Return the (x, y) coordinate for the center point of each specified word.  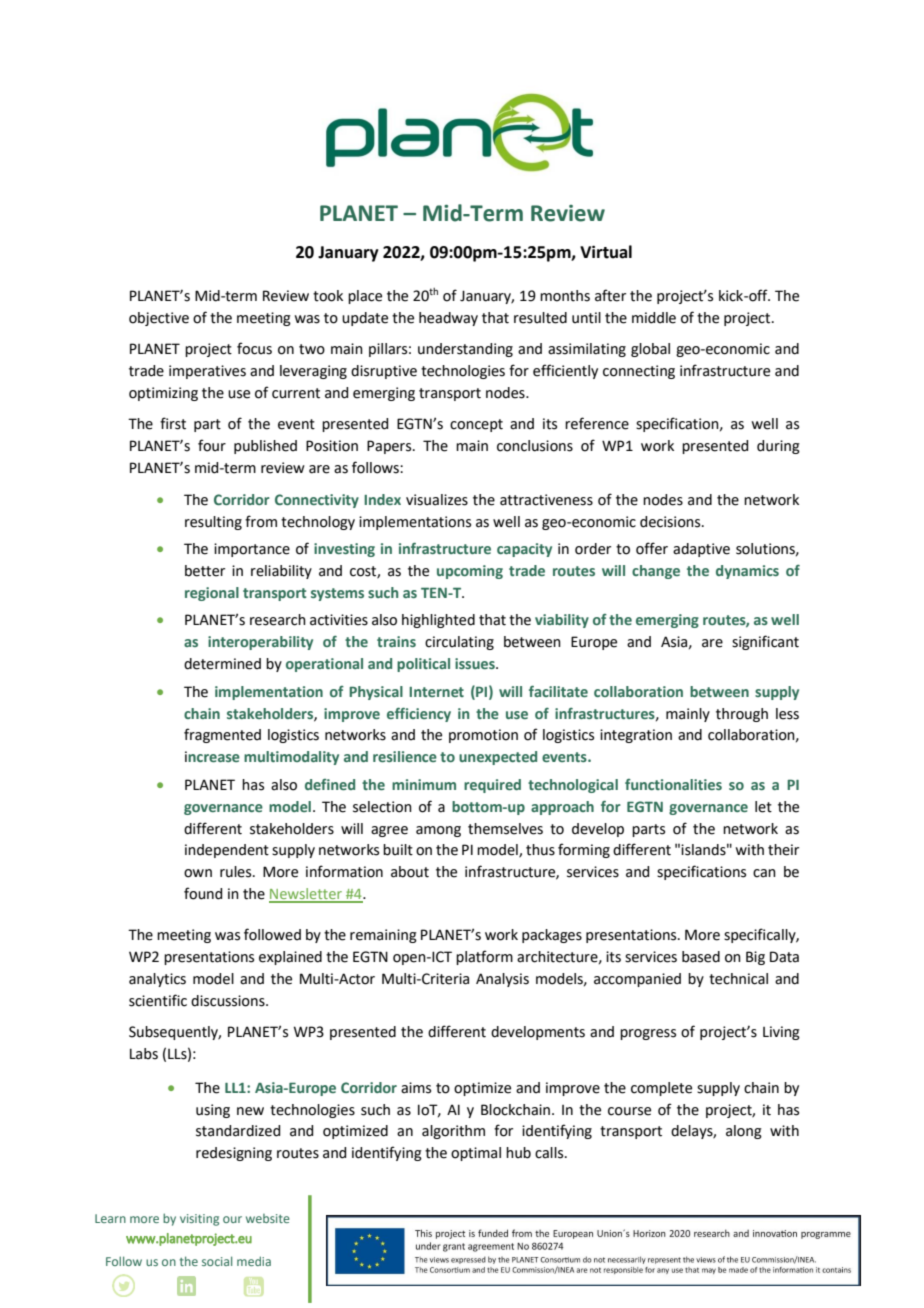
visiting (199, 1220)
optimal (476, 1154)
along (744, 1132)
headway (448, 319)
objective (159, 319)
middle (654, 318)
